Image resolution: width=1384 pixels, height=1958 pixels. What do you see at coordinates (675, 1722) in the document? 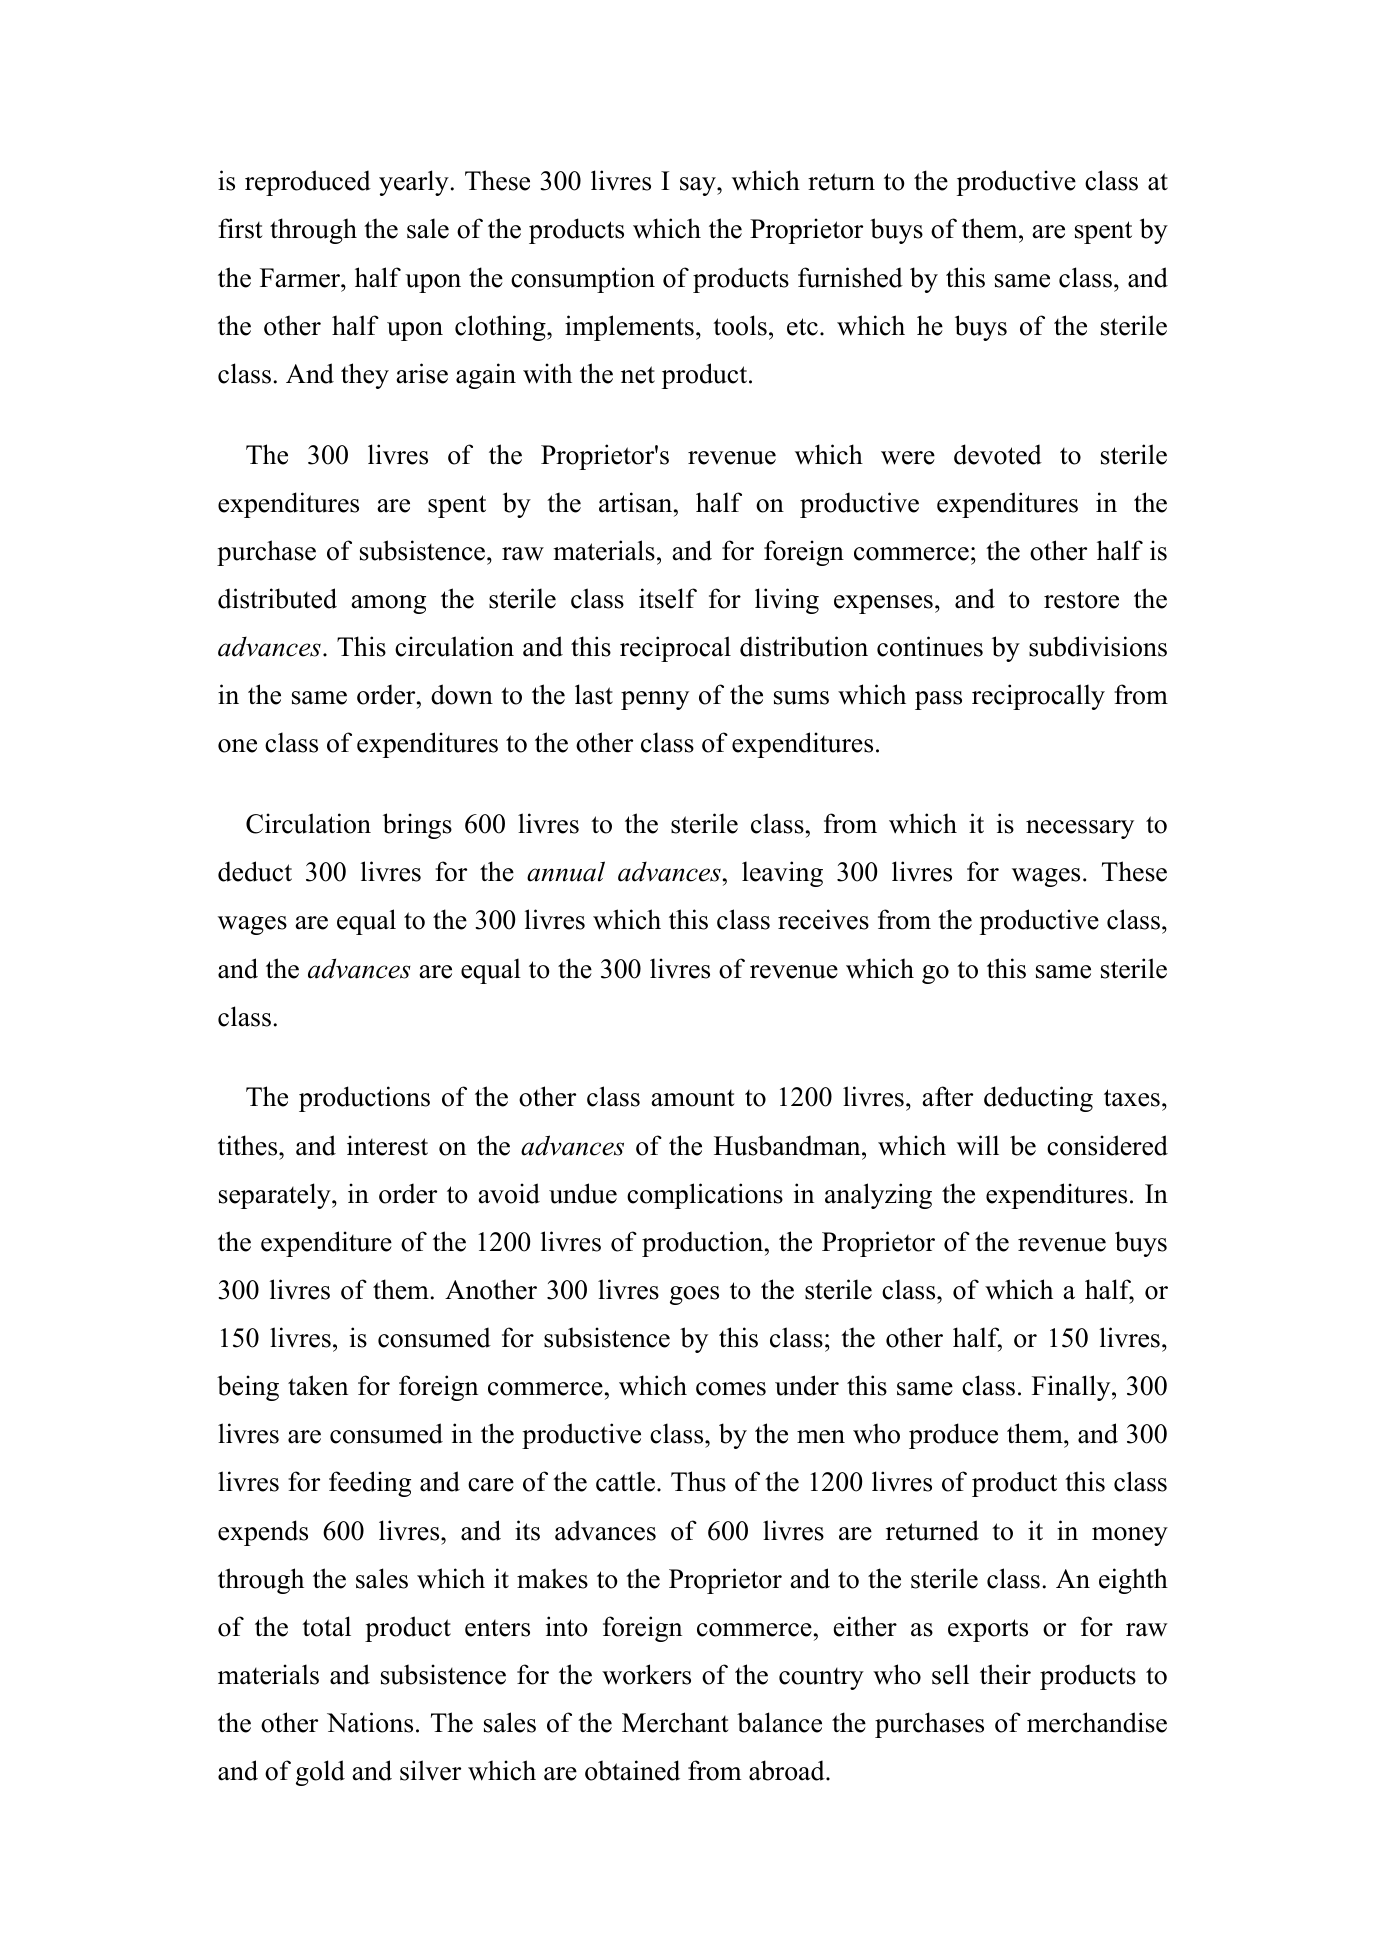
I see `Merchant` at bounding box center [675, 1722].
